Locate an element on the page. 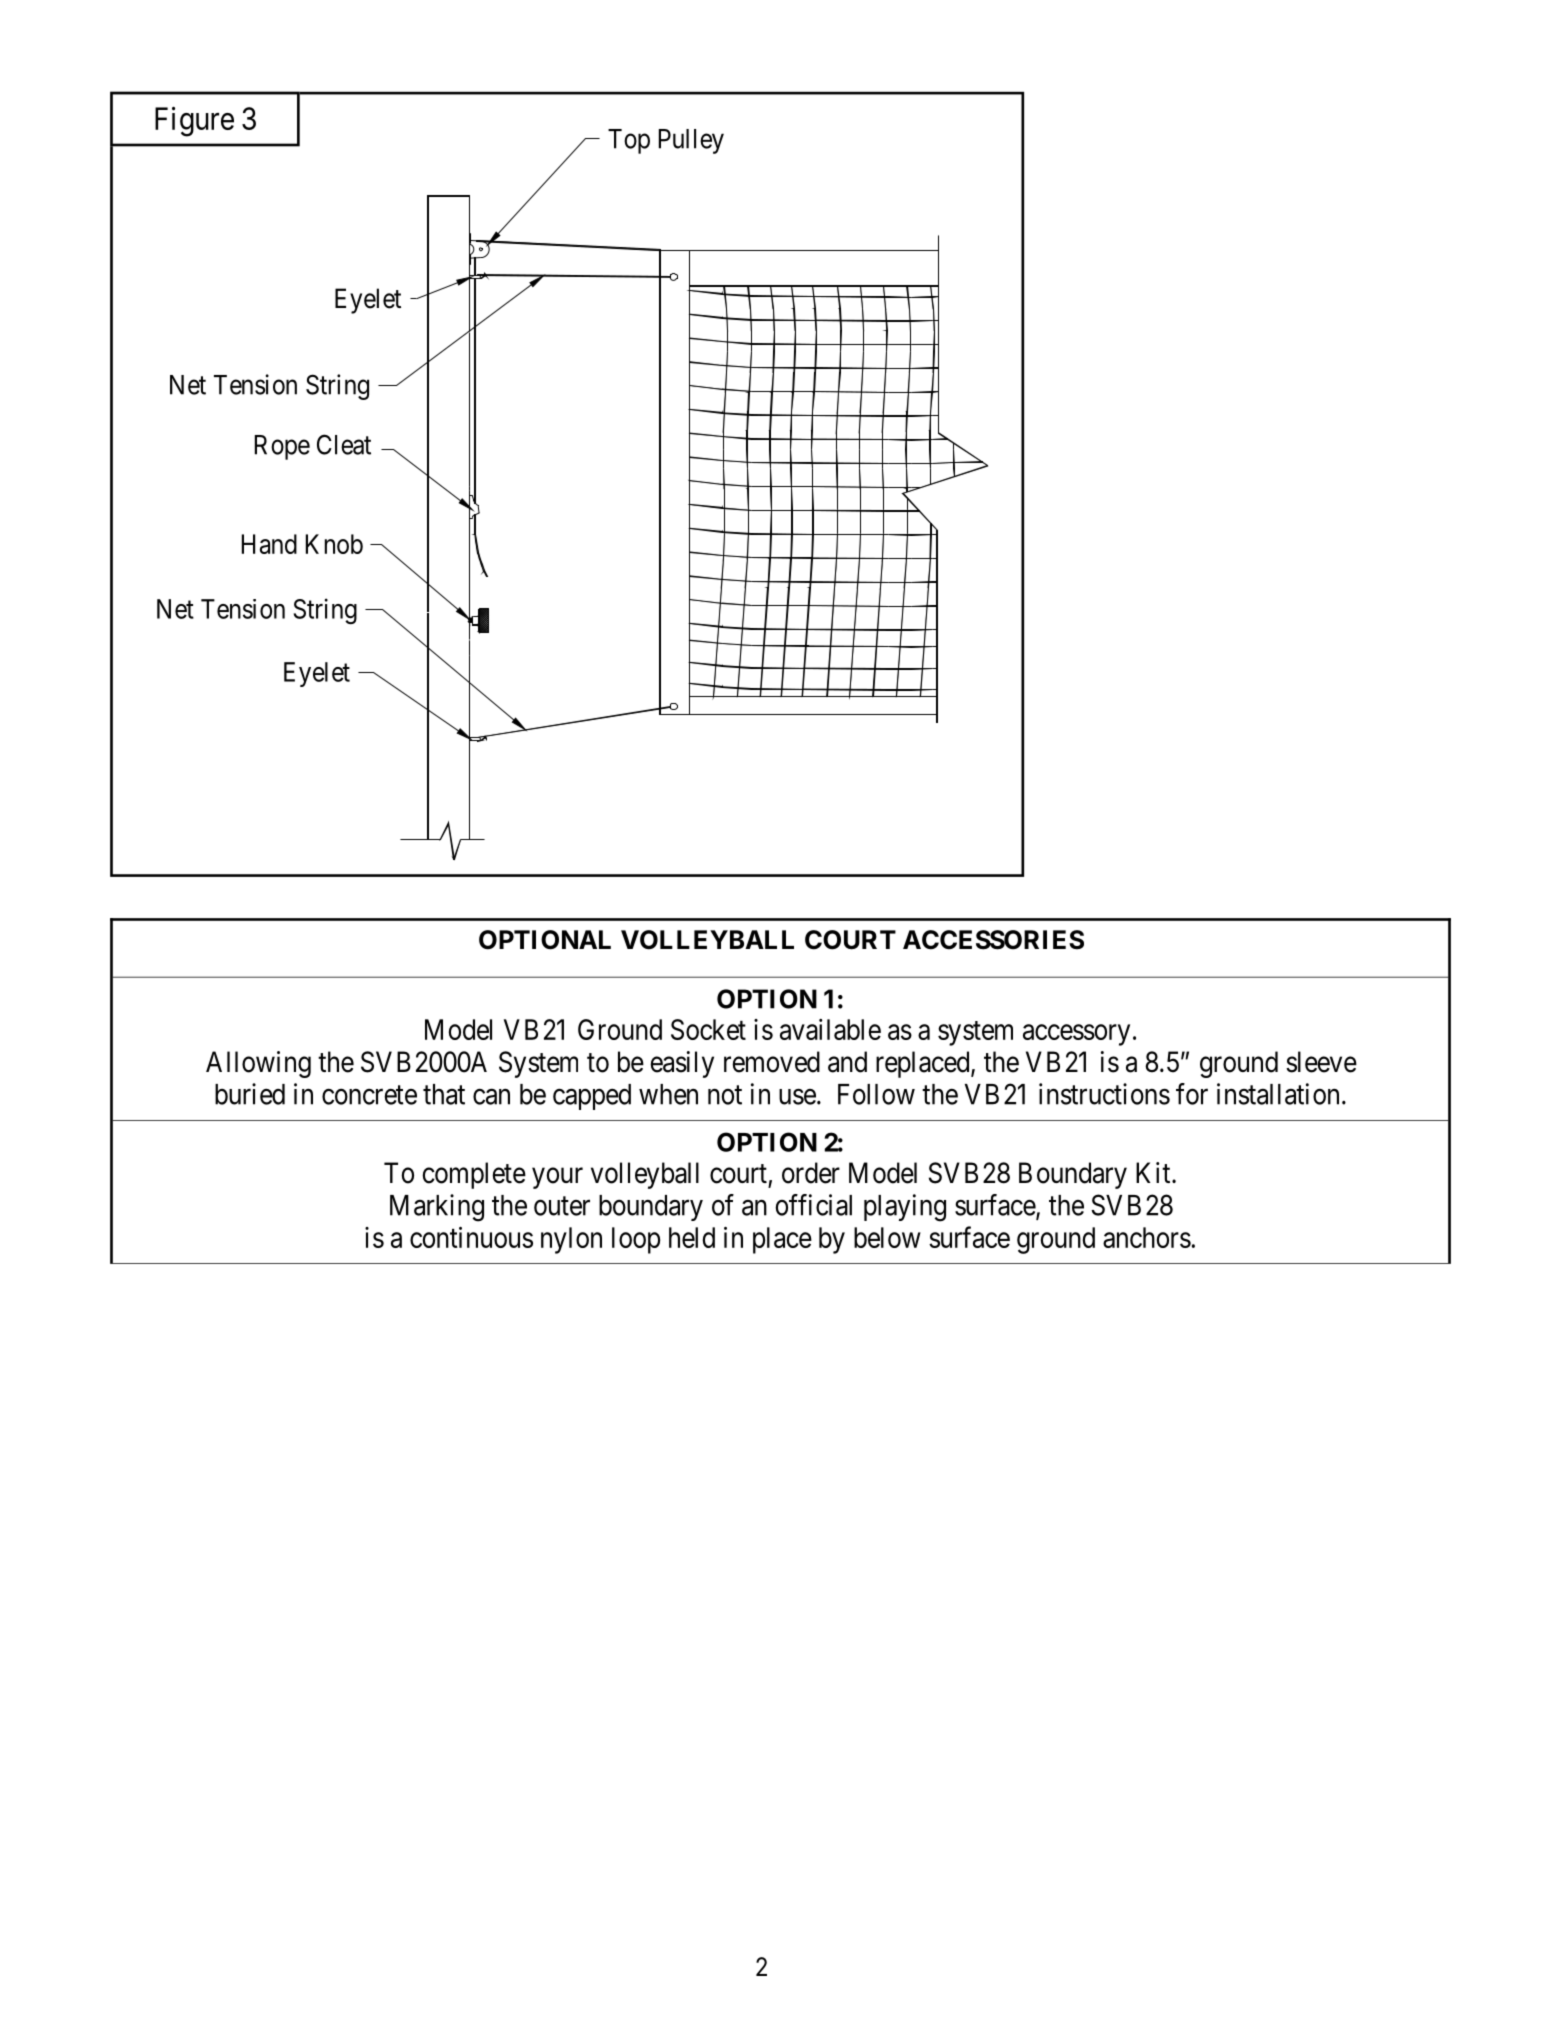  Socket is located at coordinates (708, 1029).
